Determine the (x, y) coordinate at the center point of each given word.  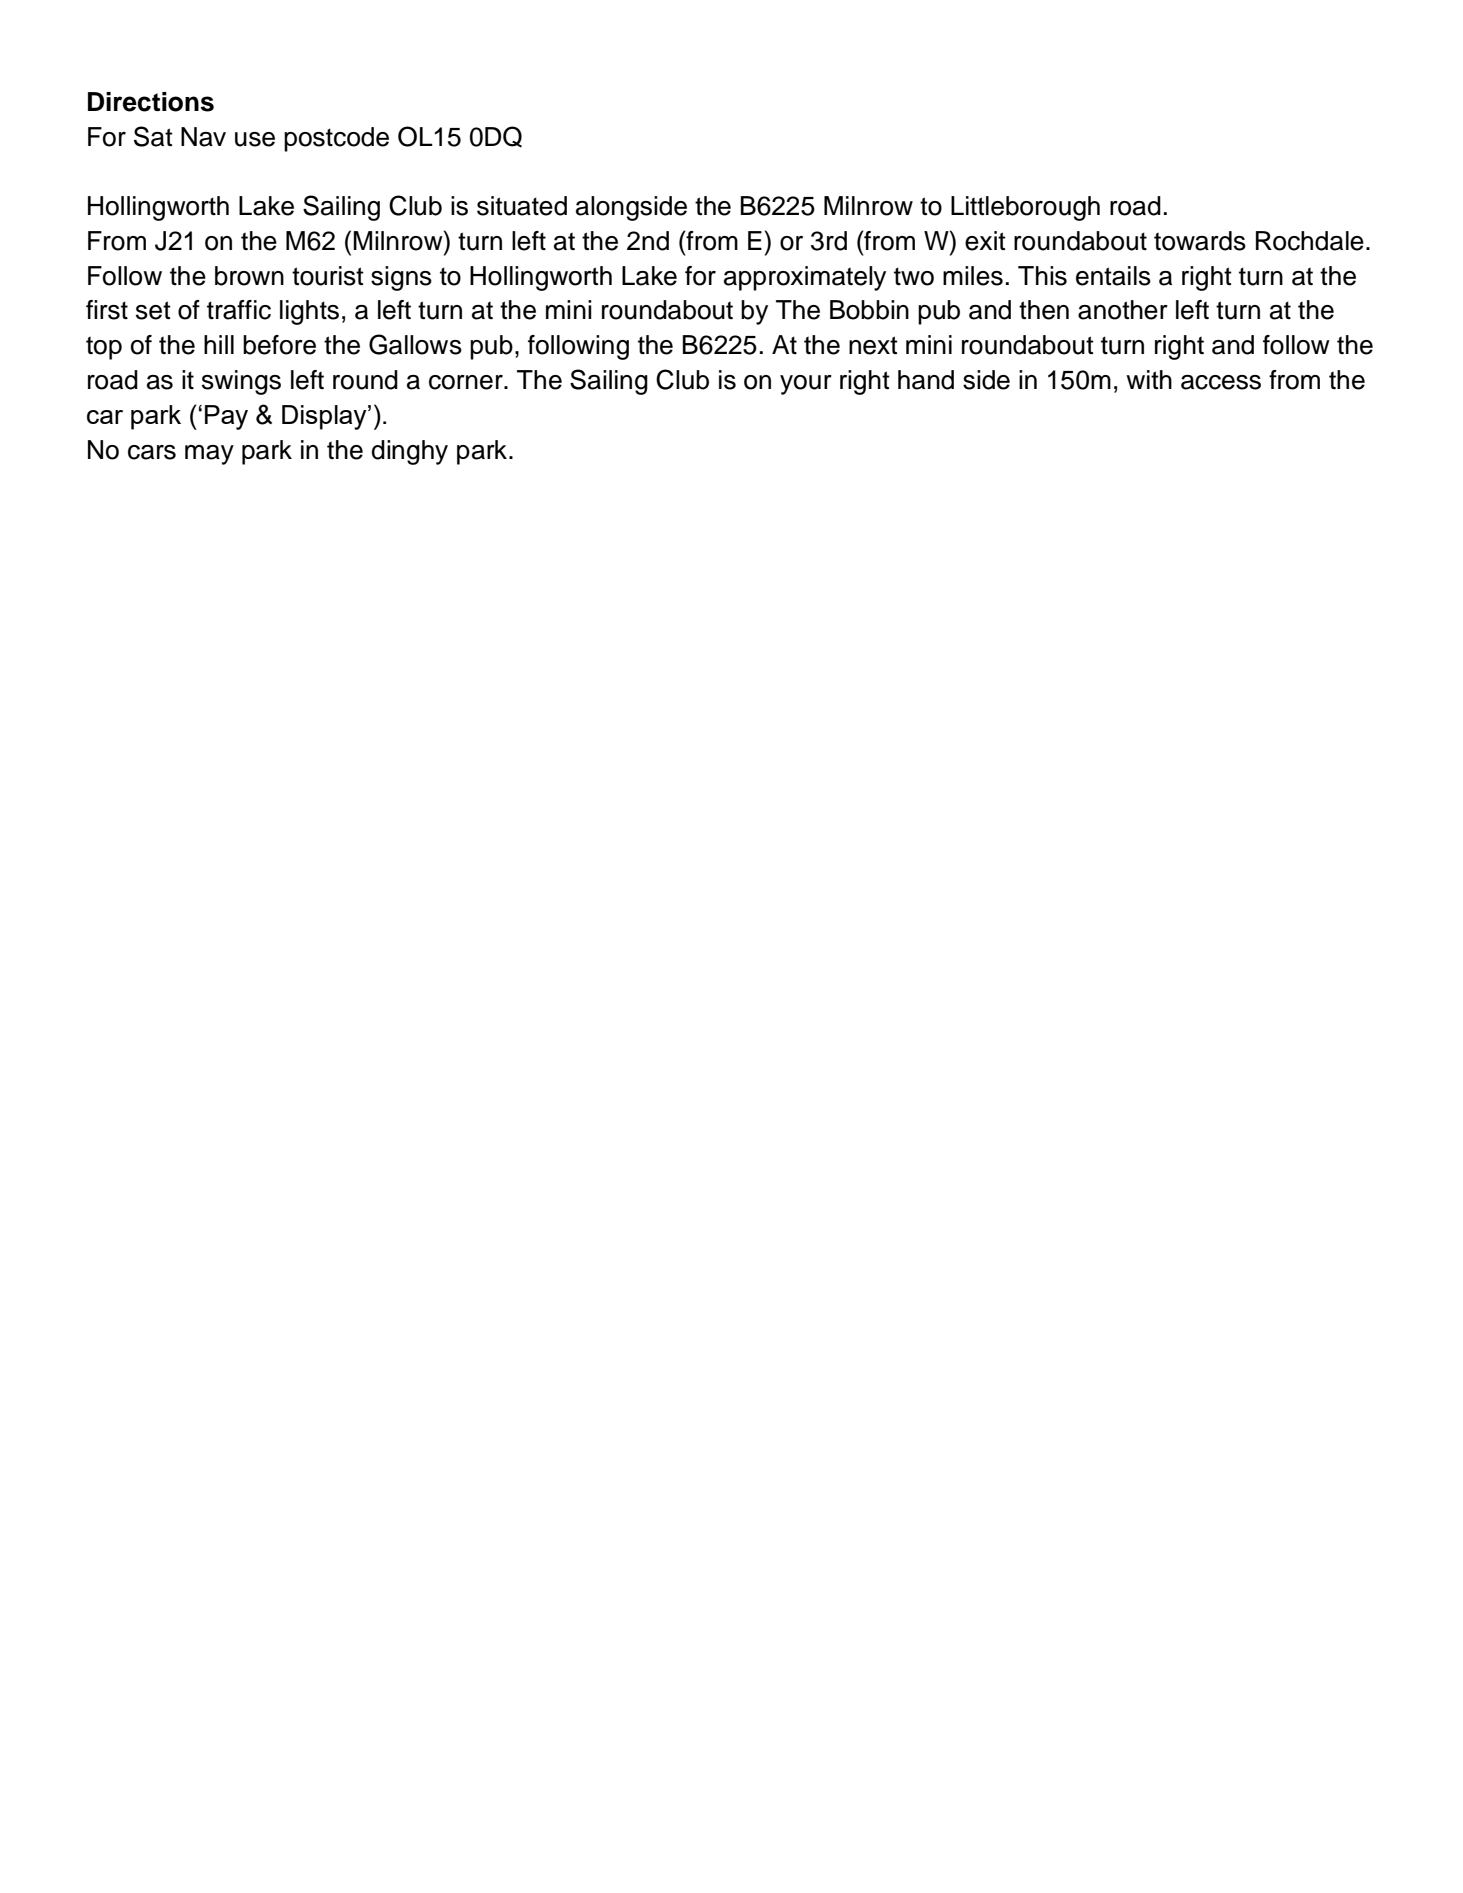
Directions (151, 102)
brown (249, 276)
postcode (336, 139)
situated (522, 206)
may (209, 455)
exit (985, 241)
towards (1200, 241)
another (1123, 310)
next (873, 345)
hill (219, 344)
